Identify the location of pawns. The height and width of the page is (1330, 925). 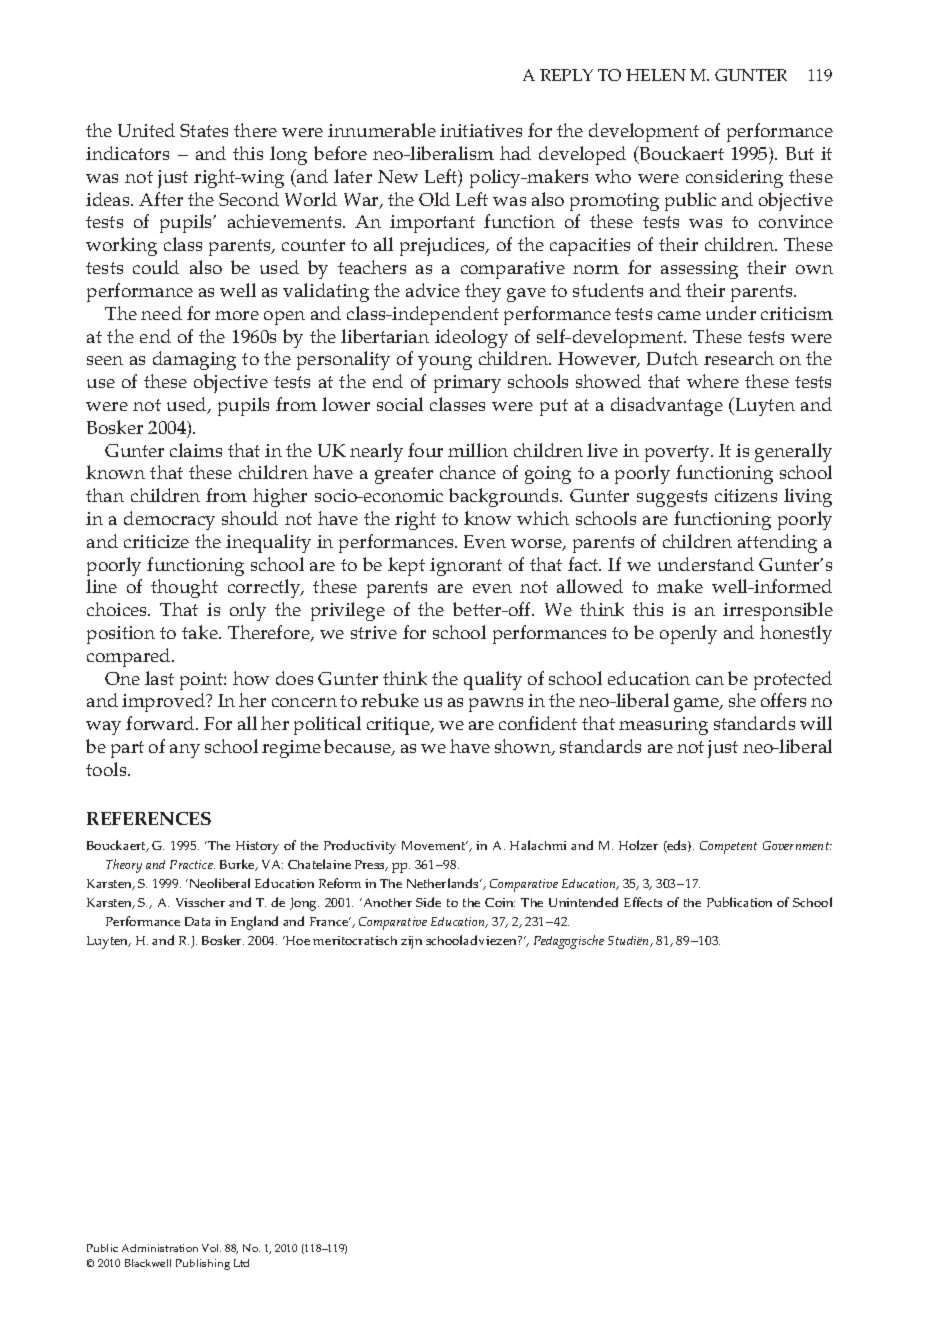
(496, 705).
